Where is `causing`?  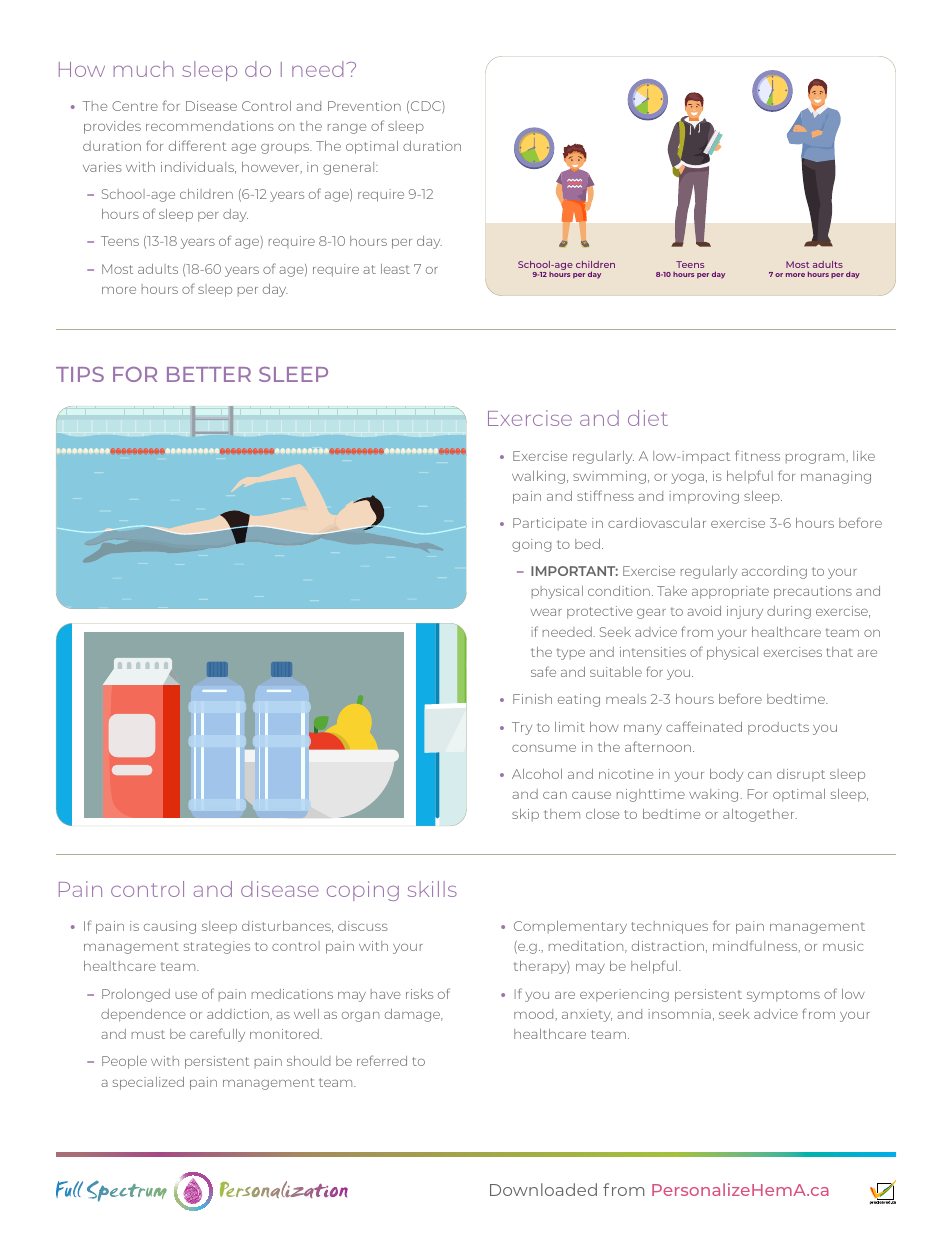
causing is located at coordinates (170, 927).
